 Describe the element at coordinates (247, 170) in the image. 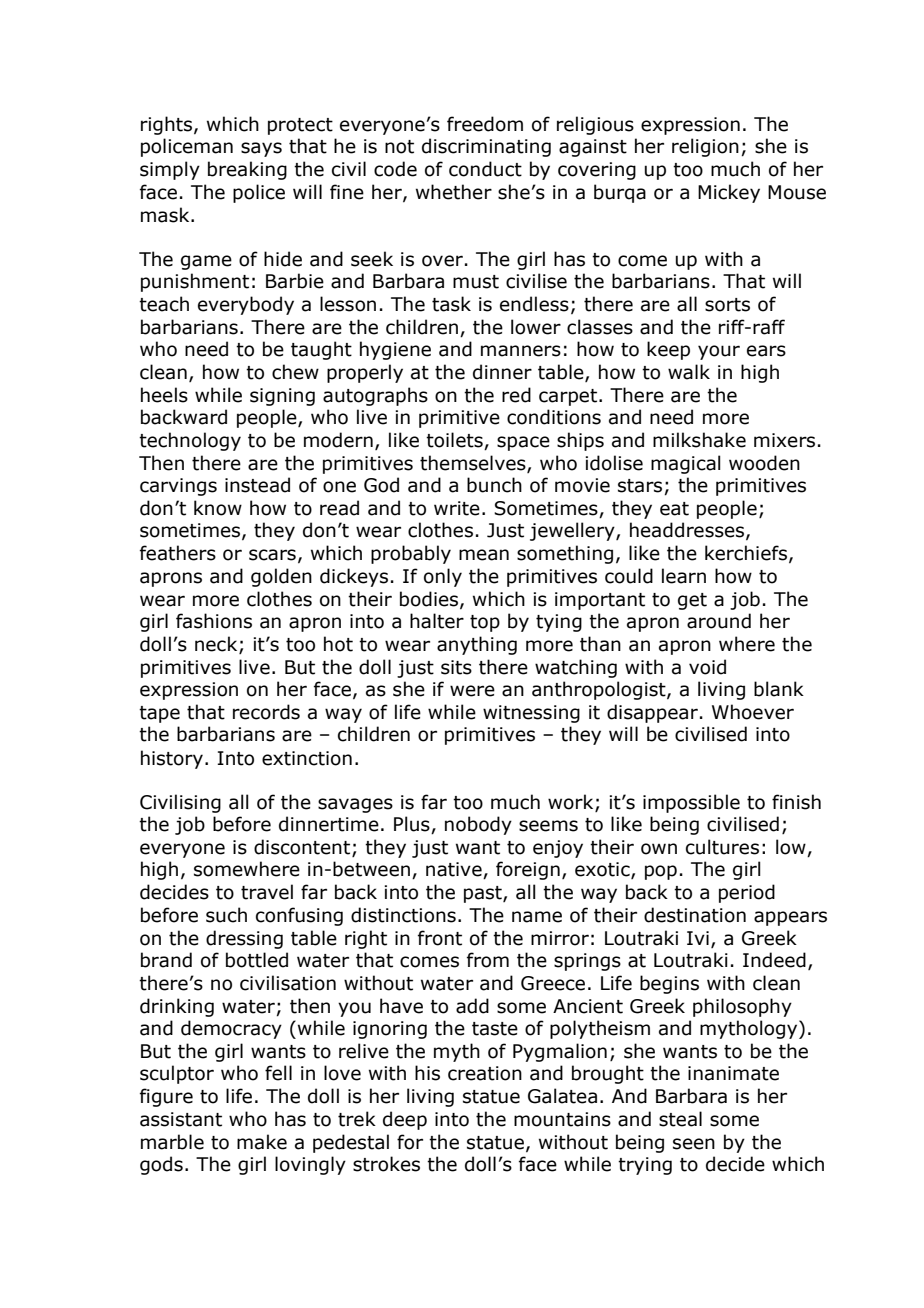

I see `breaking` at that location.
